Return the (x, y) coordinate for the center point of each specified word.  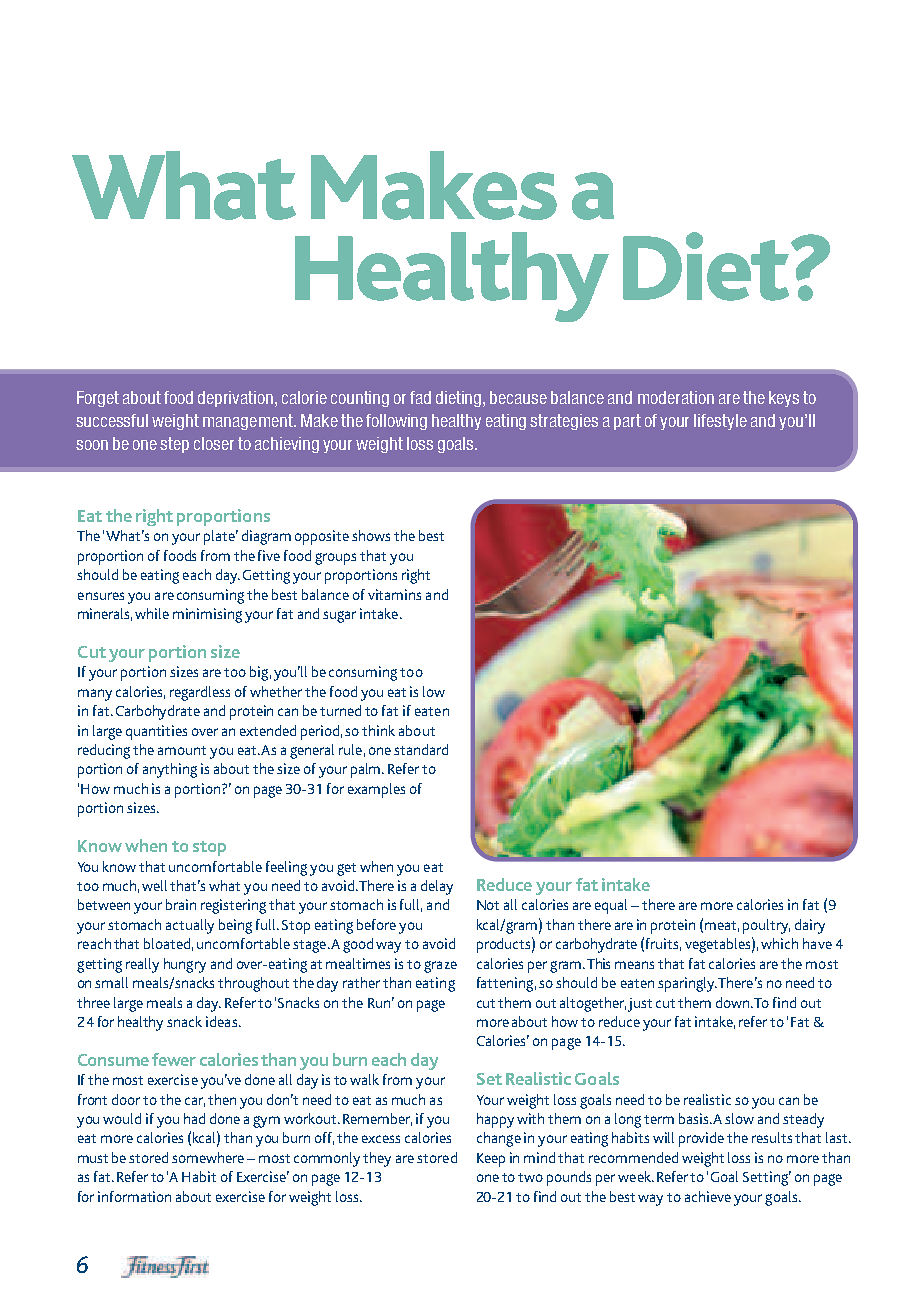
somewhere (208, 1157)
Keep (491, 1160)
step (174, 445)
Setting (767, 1178)
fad (420, 397)
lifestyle (720, 422)
